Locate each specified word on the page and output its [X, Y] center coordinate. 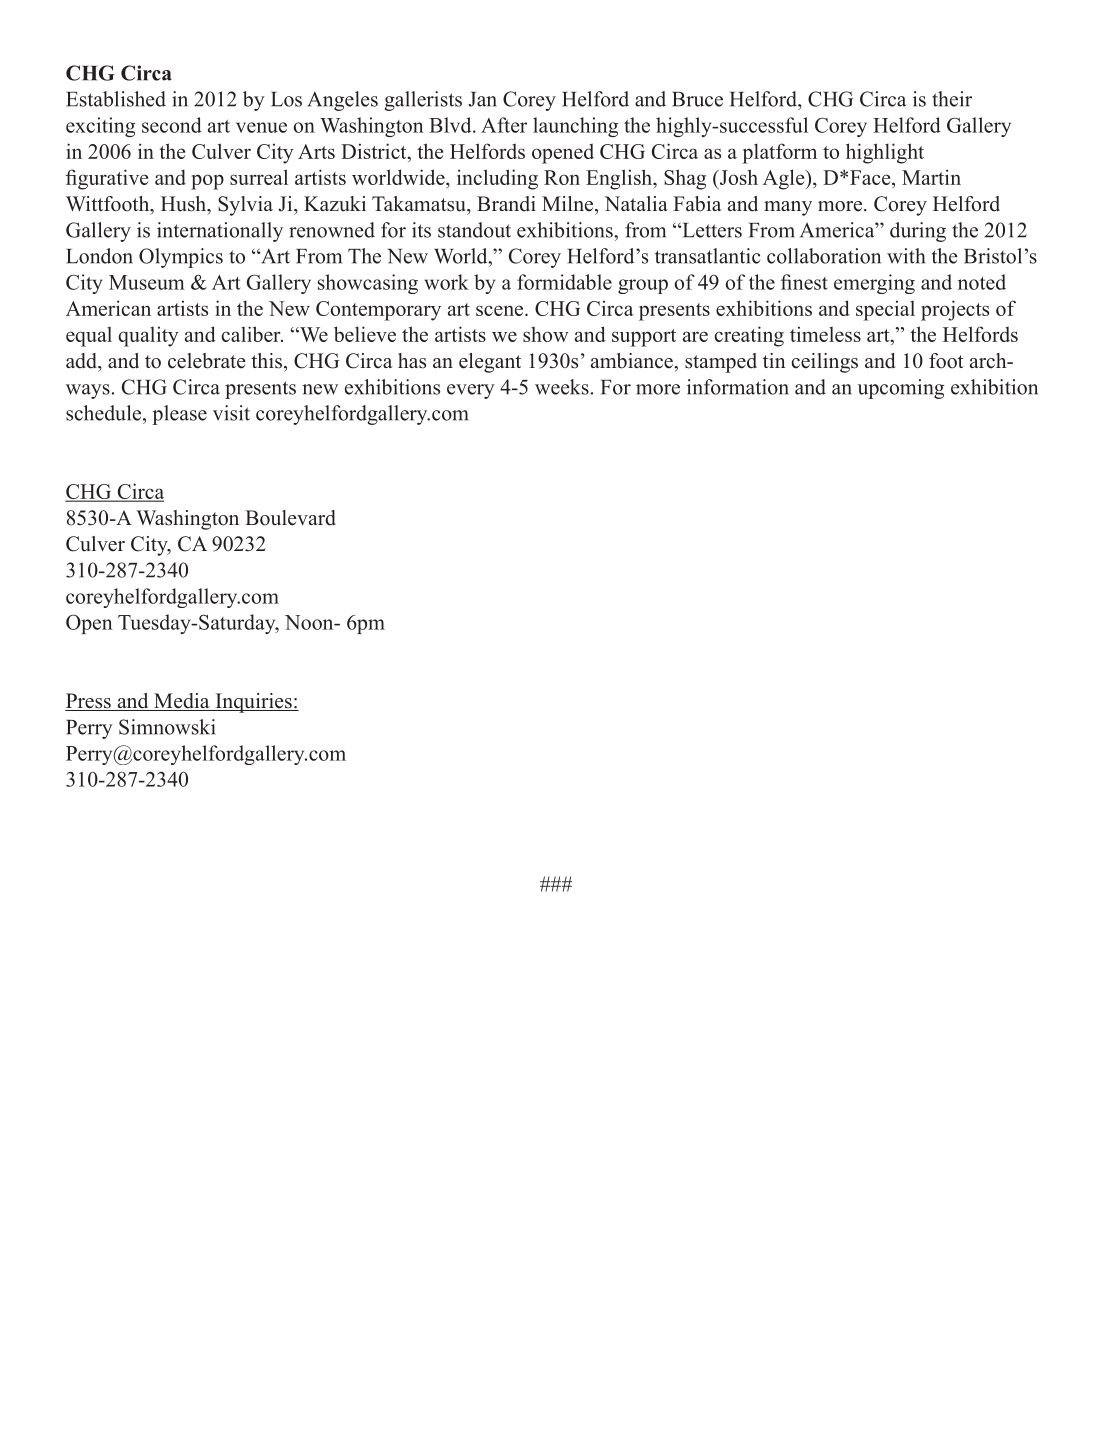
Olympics [181, 258]
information [738, 387]
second [172, 125]
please [179, 415]
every [471, 391]
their [952, 99]
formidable [564, 282]
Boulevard [290, 518]
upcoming [901, 389]
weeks [562, 387]
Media [182, 702]
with [906, 256]
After [504, 125]
